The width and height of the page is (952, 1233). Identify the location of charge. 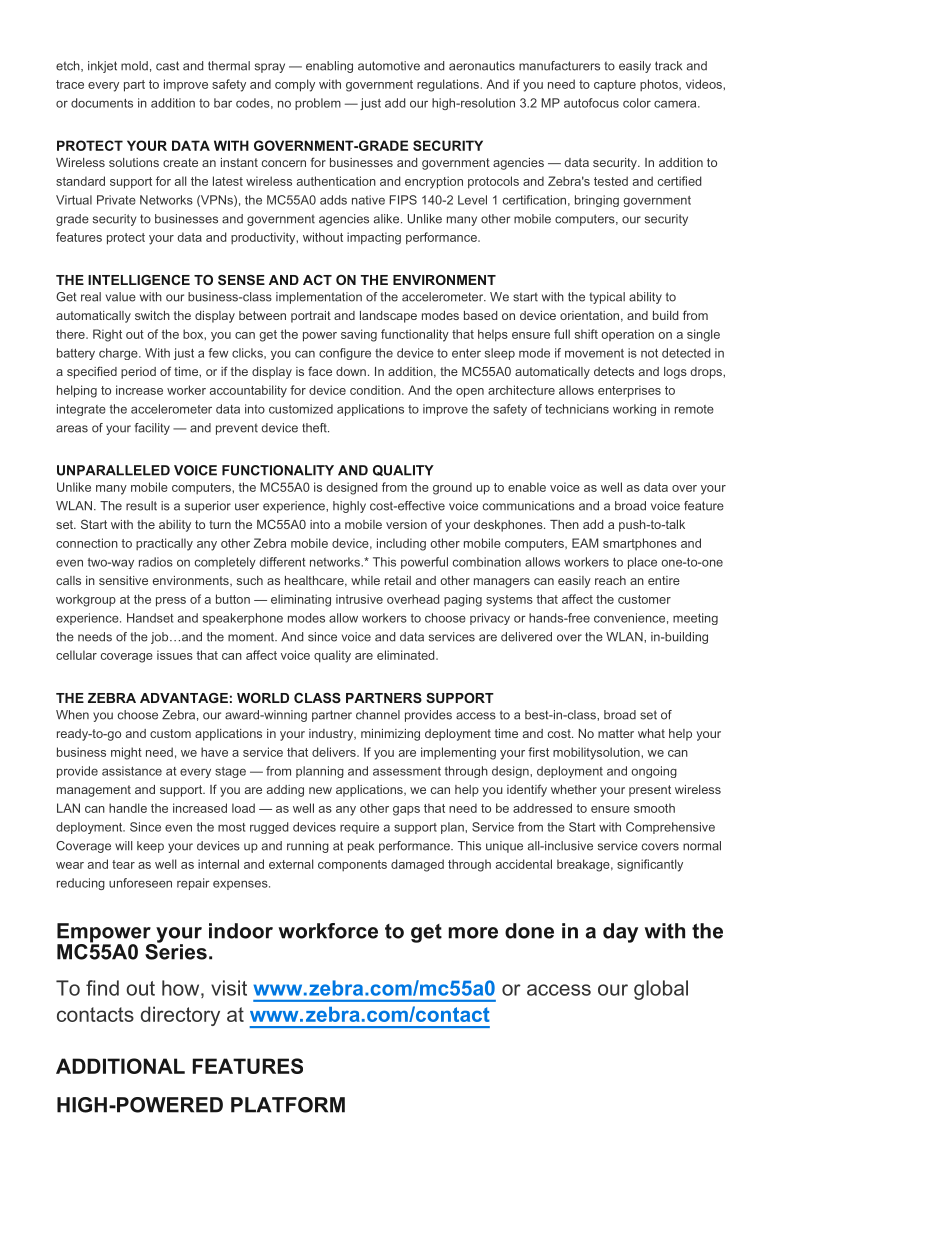
(119, 354).
